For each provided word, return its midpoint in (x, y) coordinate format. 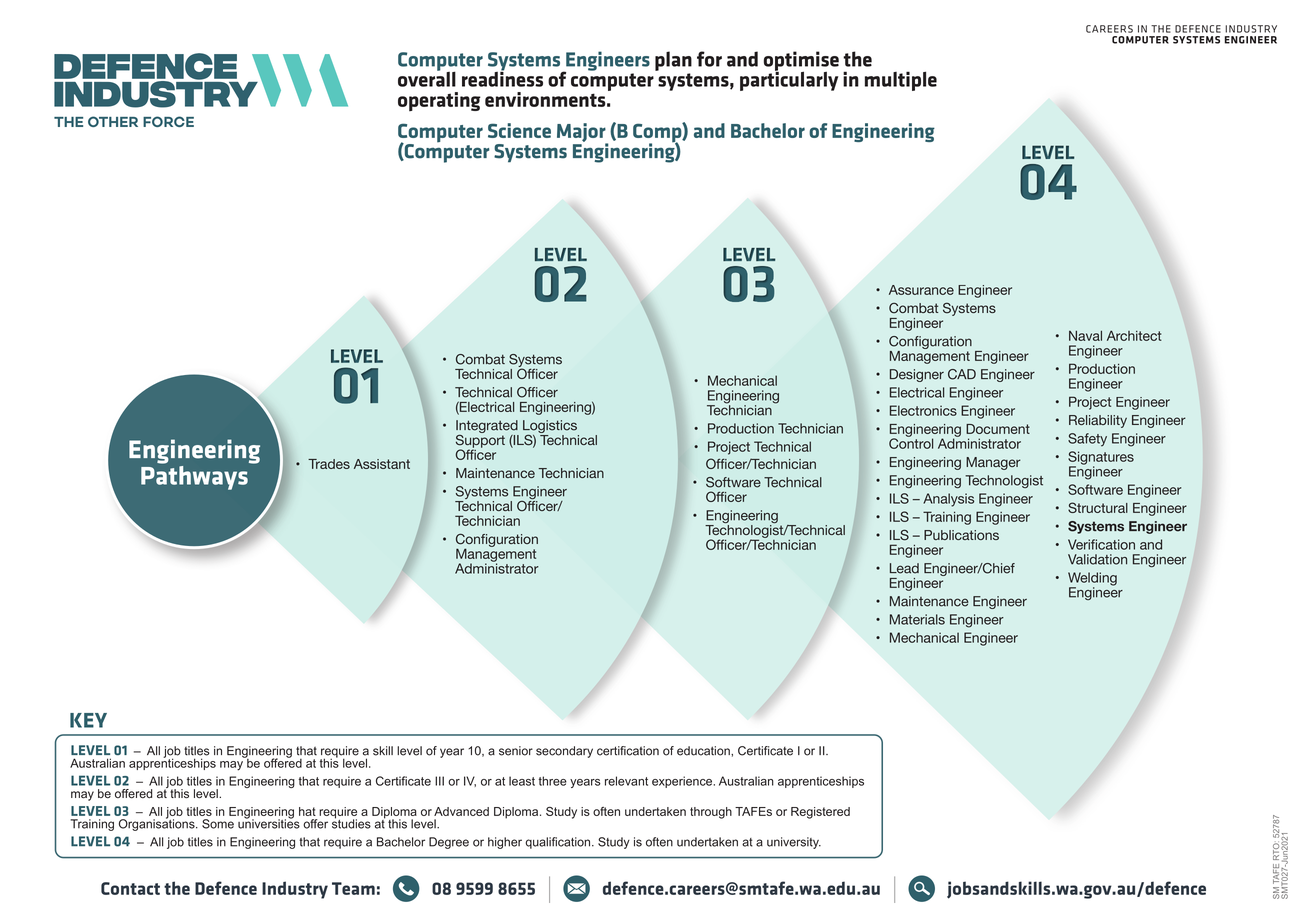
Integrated (487, 428)
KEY (88, 720)
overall (427, 78)
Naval (1085, 336)
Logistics (551, 428)
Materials (917, 619)
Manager (993, 463)
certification (628, 751)
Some (218, 824)
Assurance (921, 290)
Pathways (194, 476)
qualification (559, 843)
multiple (901, 81)
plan (673, 61)
